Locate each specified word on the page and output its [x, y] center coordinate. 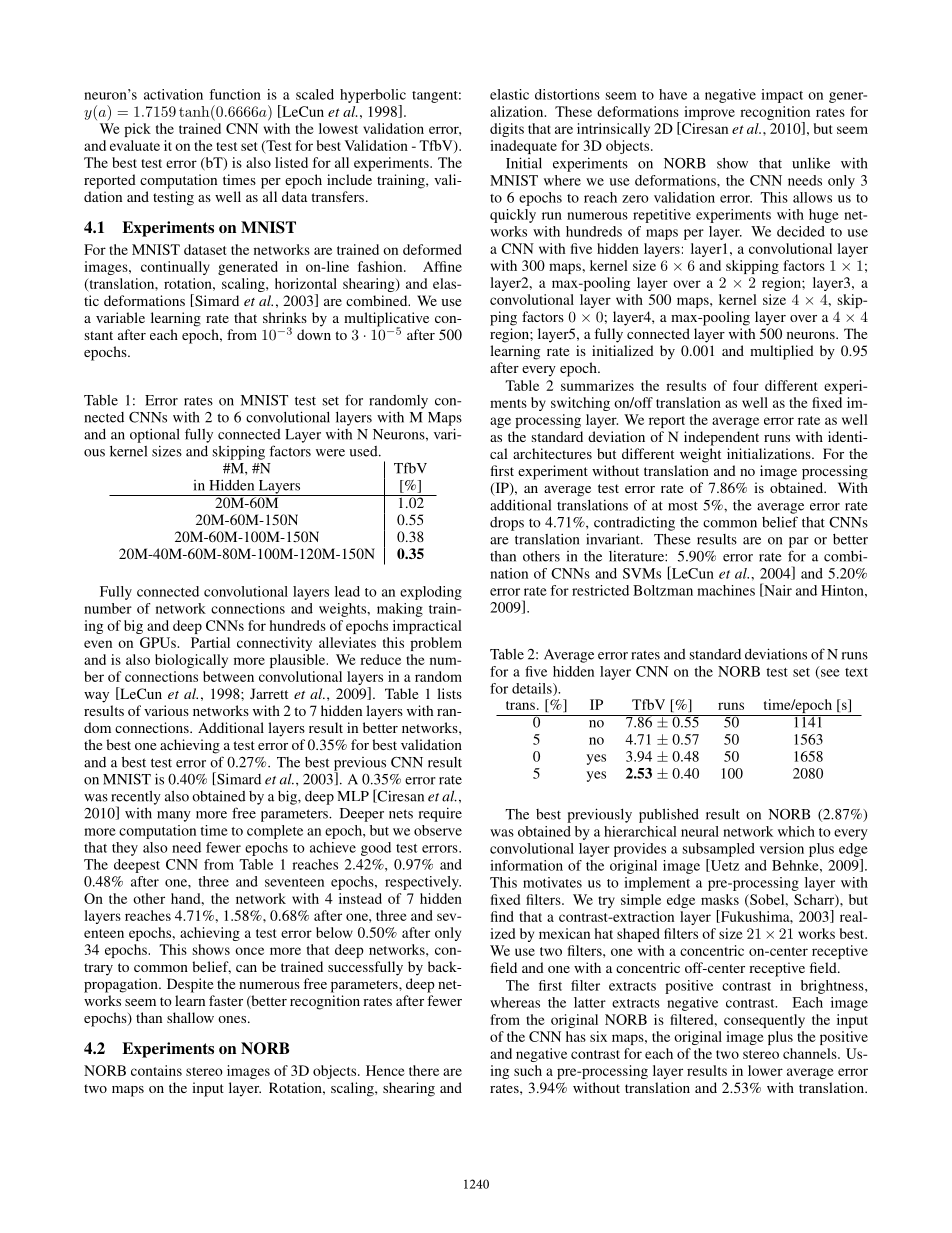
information [526, 865]
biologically [191, 661]
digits [507, 130]
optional [155, 435]
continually [175, 268]
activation [173, 94]
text [856, 672]
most [683, 506]
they [125, 849]
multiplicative [386, 320]
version [782, 848]
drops [507, 524]
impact [782, 96]
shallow [190, 1017]
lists [449, 693]
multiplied [782, 352]
